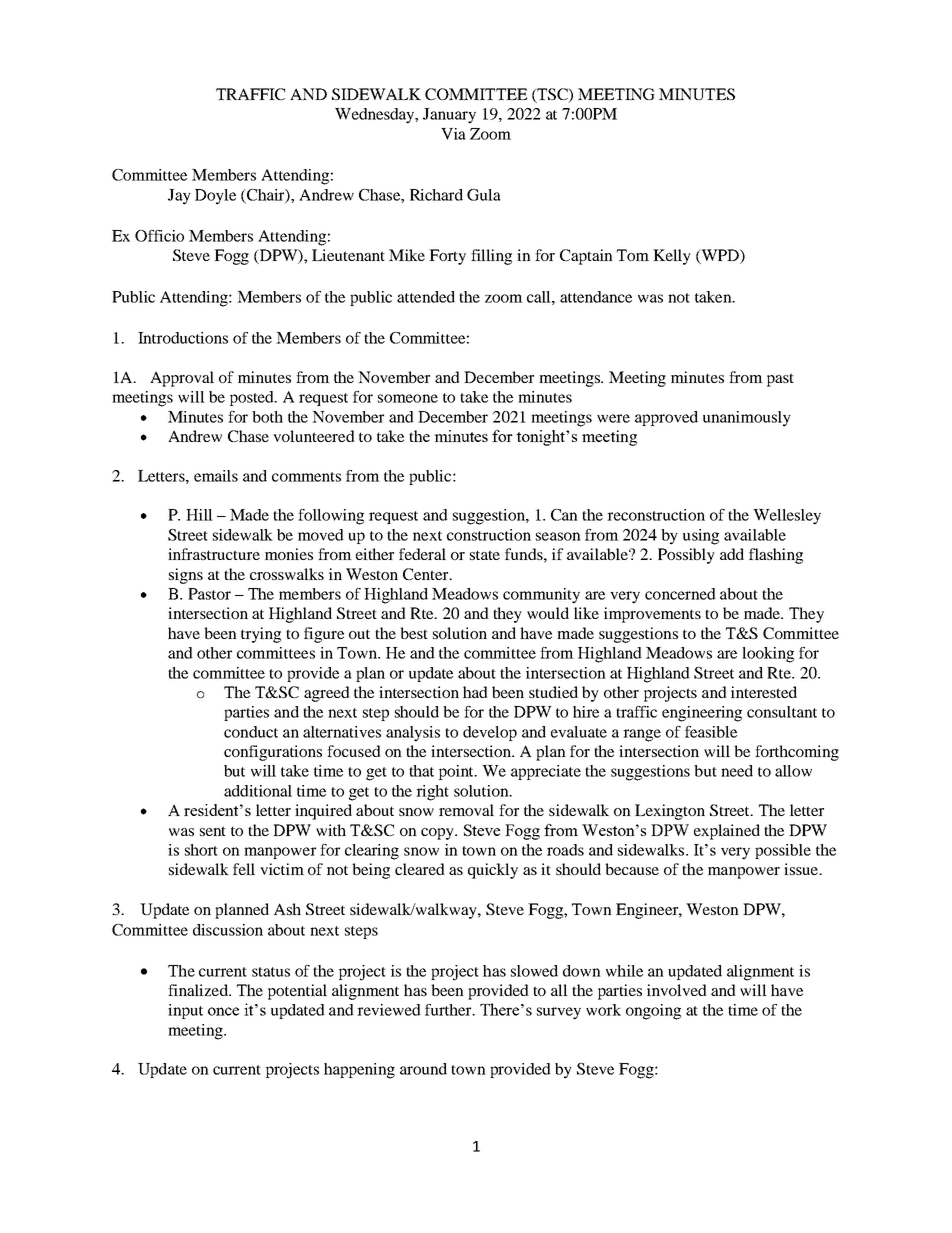 Image resolution: width=952 pixels, height=1233 pixels. I want to click on trying, so click(261, 635).
